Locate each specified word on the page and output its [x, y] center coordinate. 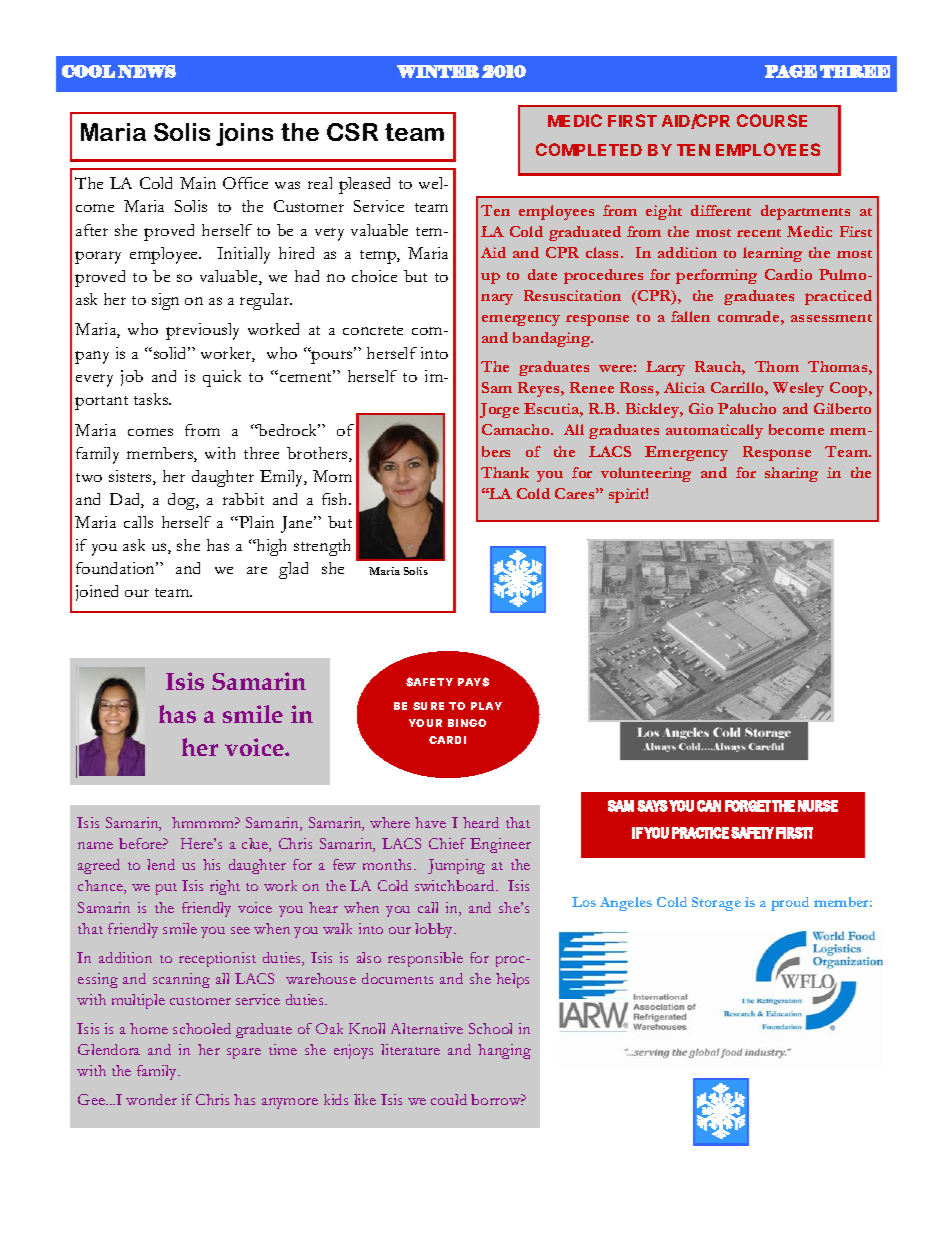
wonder [151, 1099]
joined [97, 593]
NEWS [147, 71]
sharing [791, 474]
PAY [470, 682]
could [449, 1099]
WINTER [438, 71]
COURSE [772, 120]
